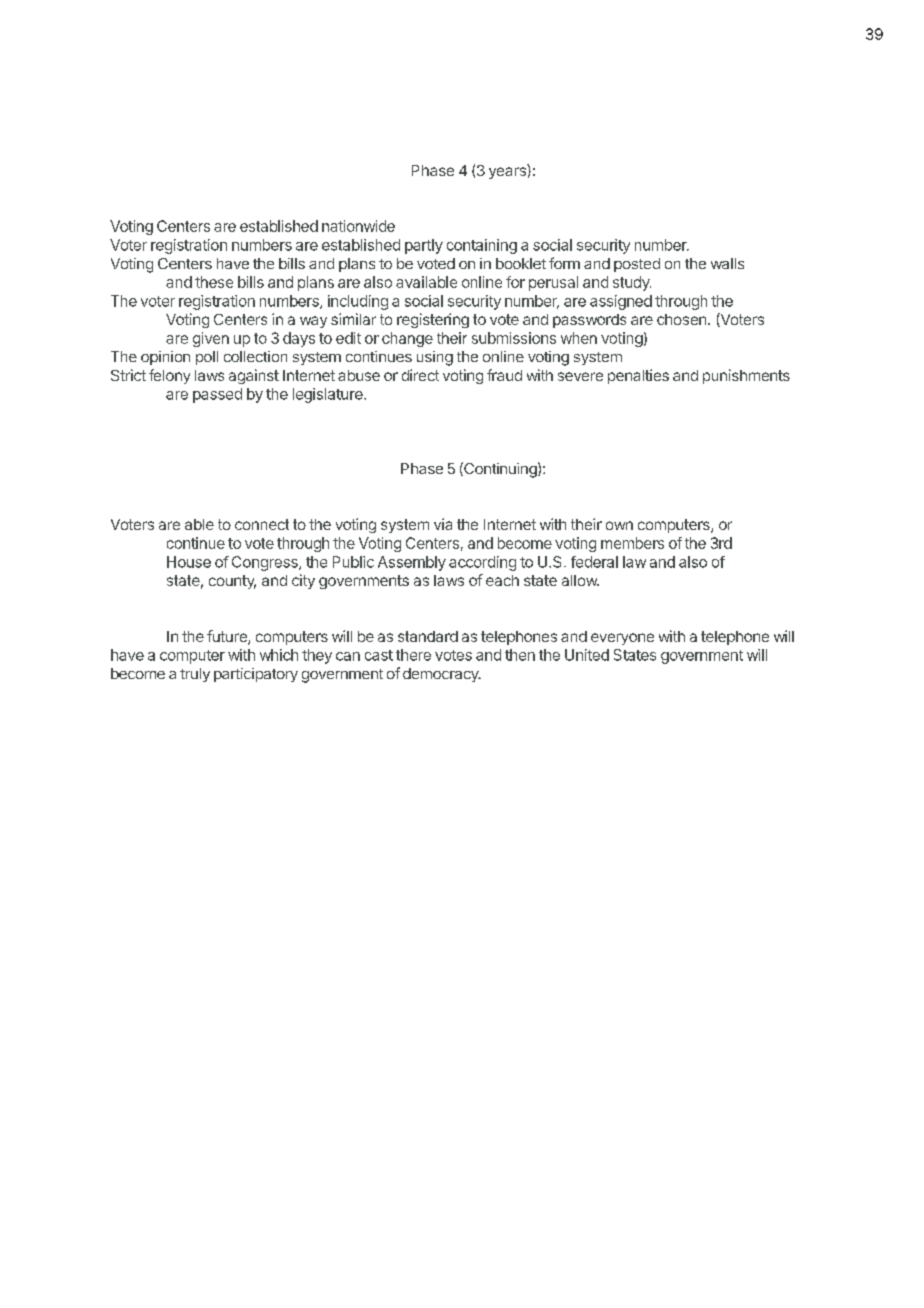  I want to click on passed, so click(217, 395).
